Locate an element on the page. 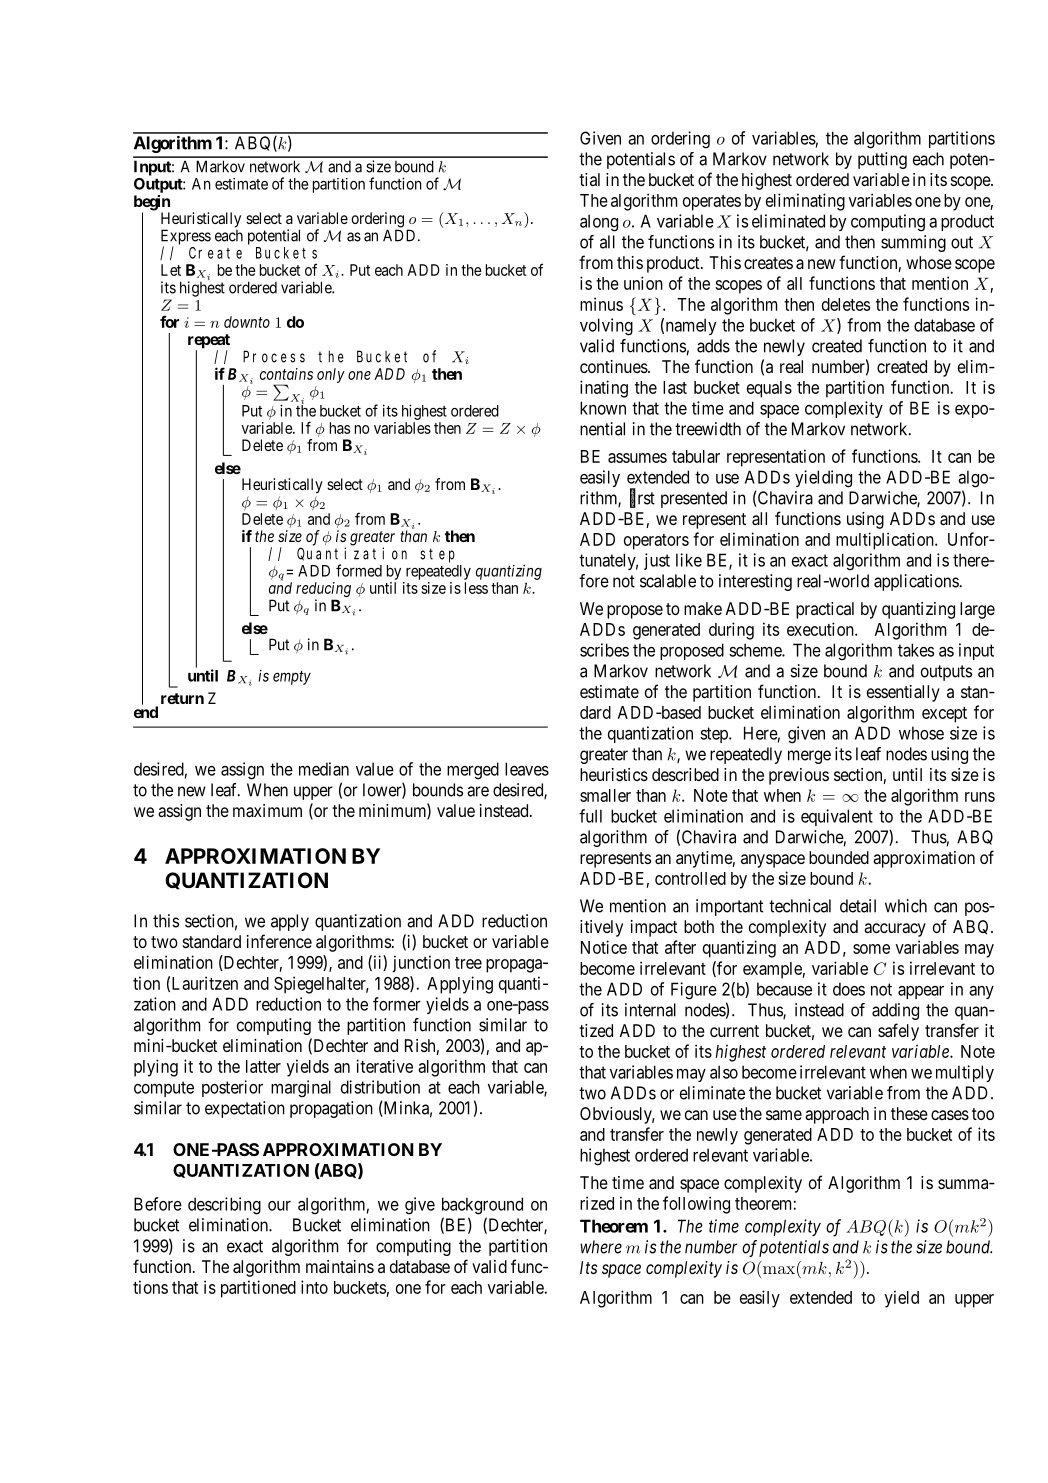 Image resolution: width=1048 pixels, height=1483 pixels. has is located at coordinates (340, 428).
